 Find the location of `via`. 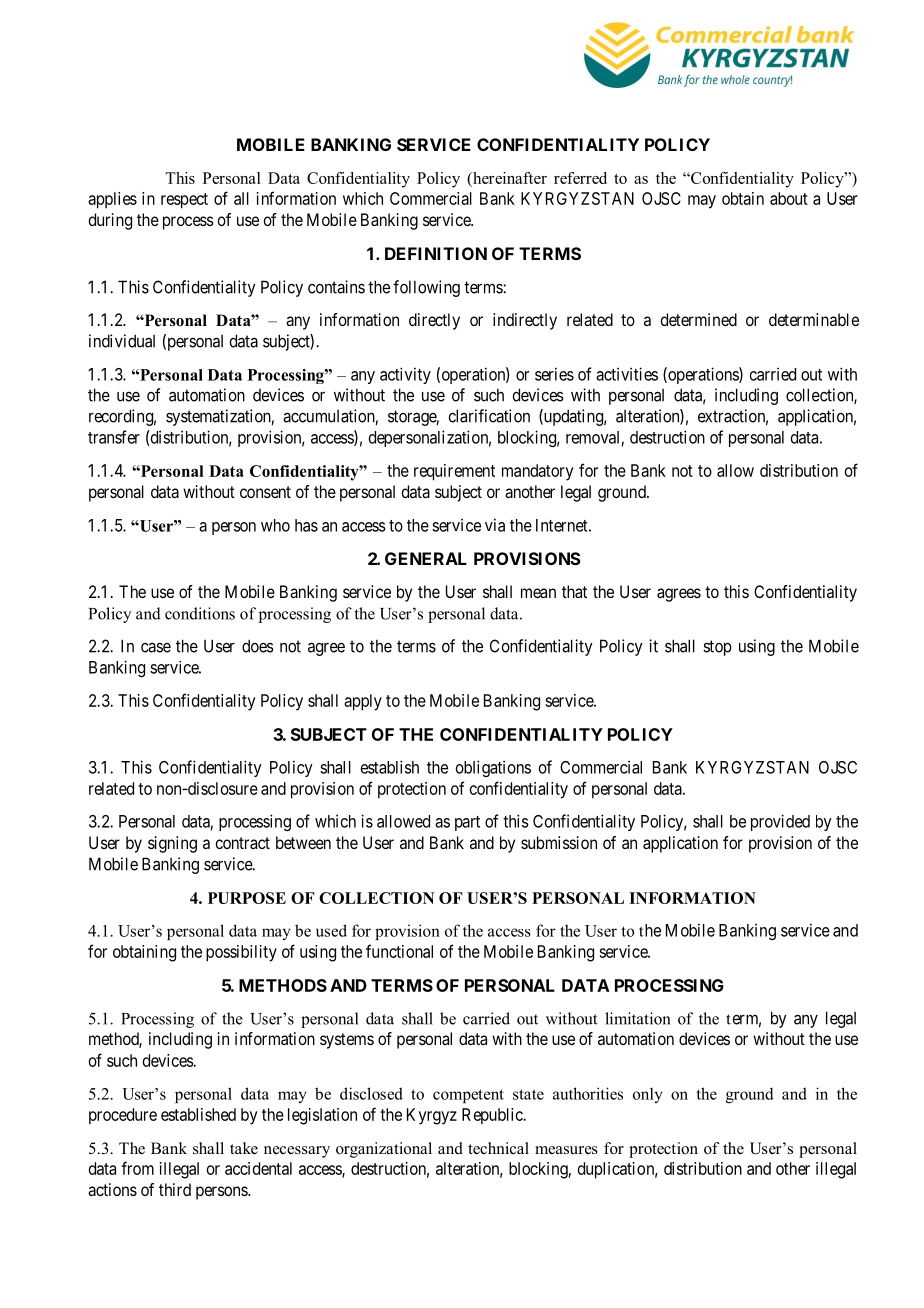

via is located at coordinates (495, 525).
